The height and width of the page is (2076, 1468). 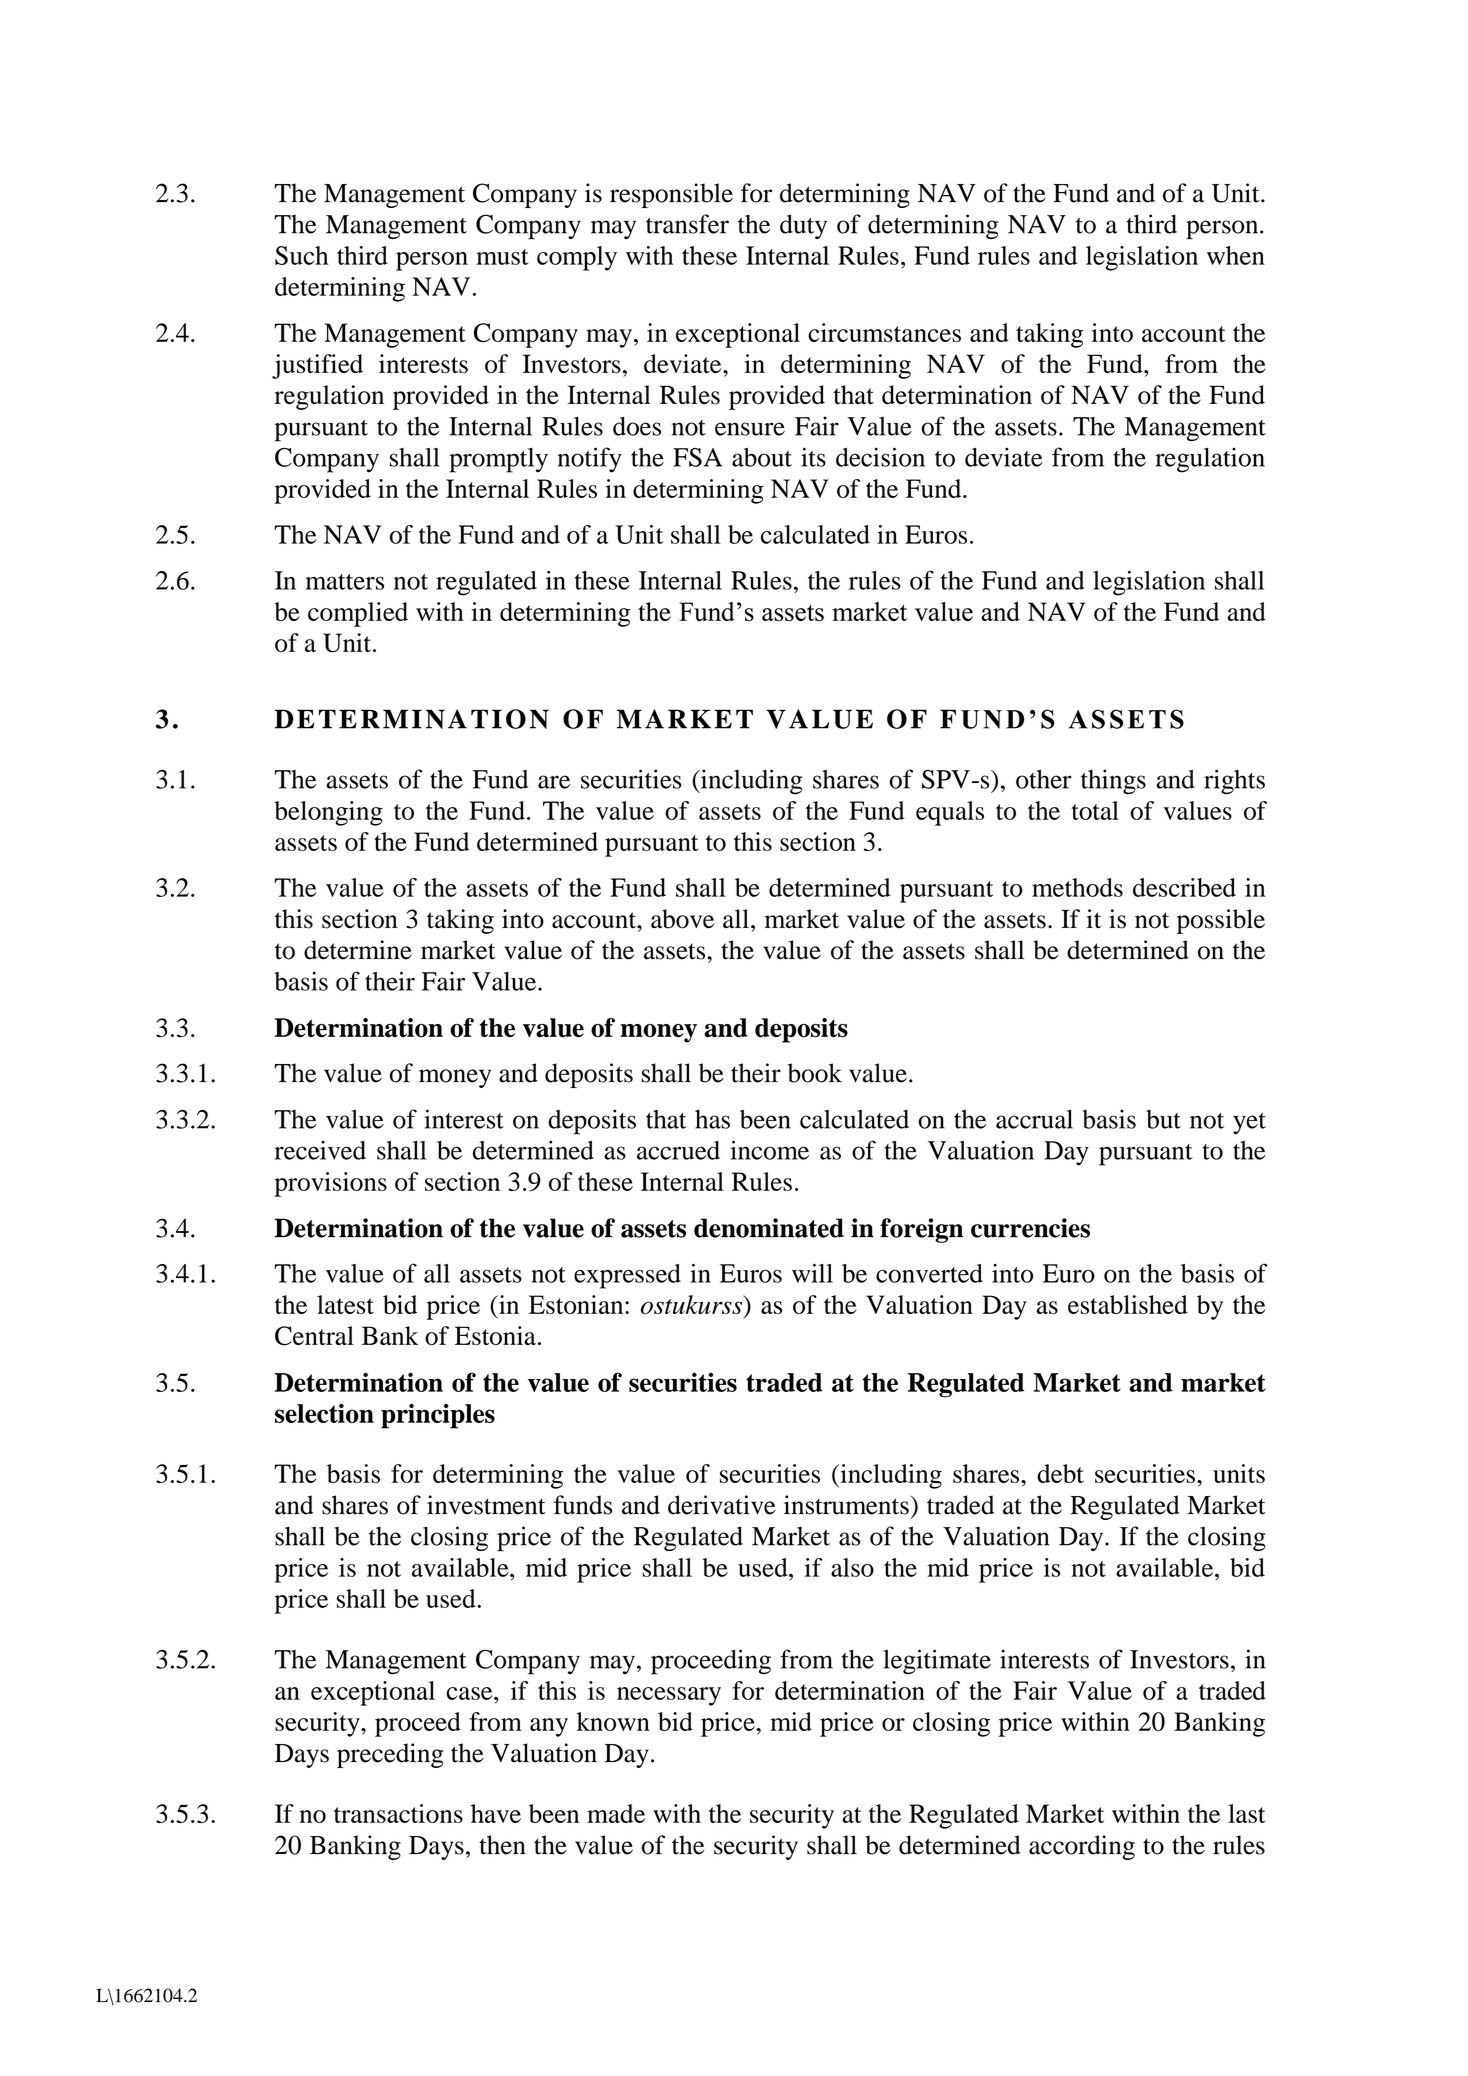 What do you see at coordinates (721, 1505) in the page?
I see `derivative` at bounding box center [721, 1505].
